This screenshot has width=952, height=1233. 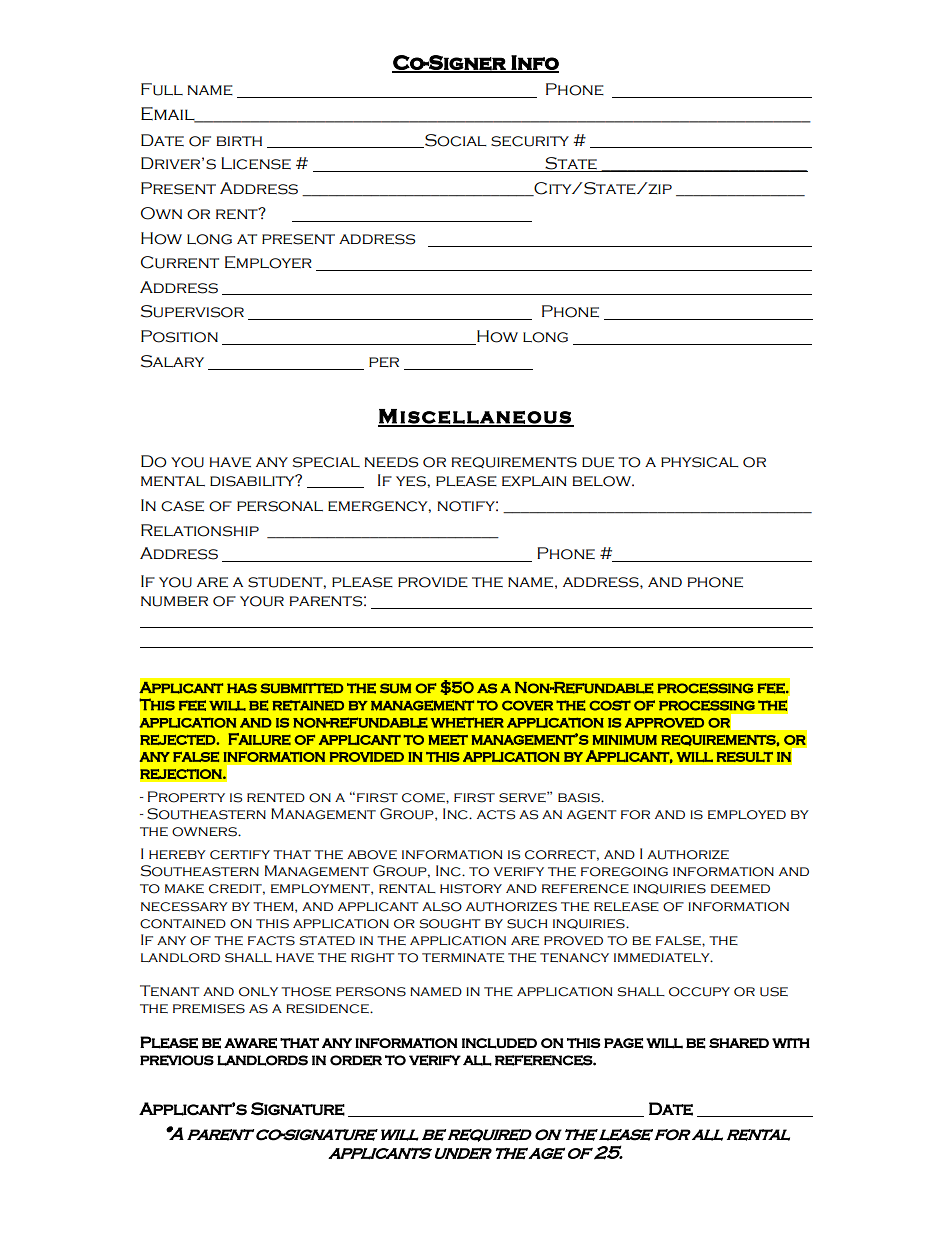 I want to click on below, so click(x=603, y=481).
